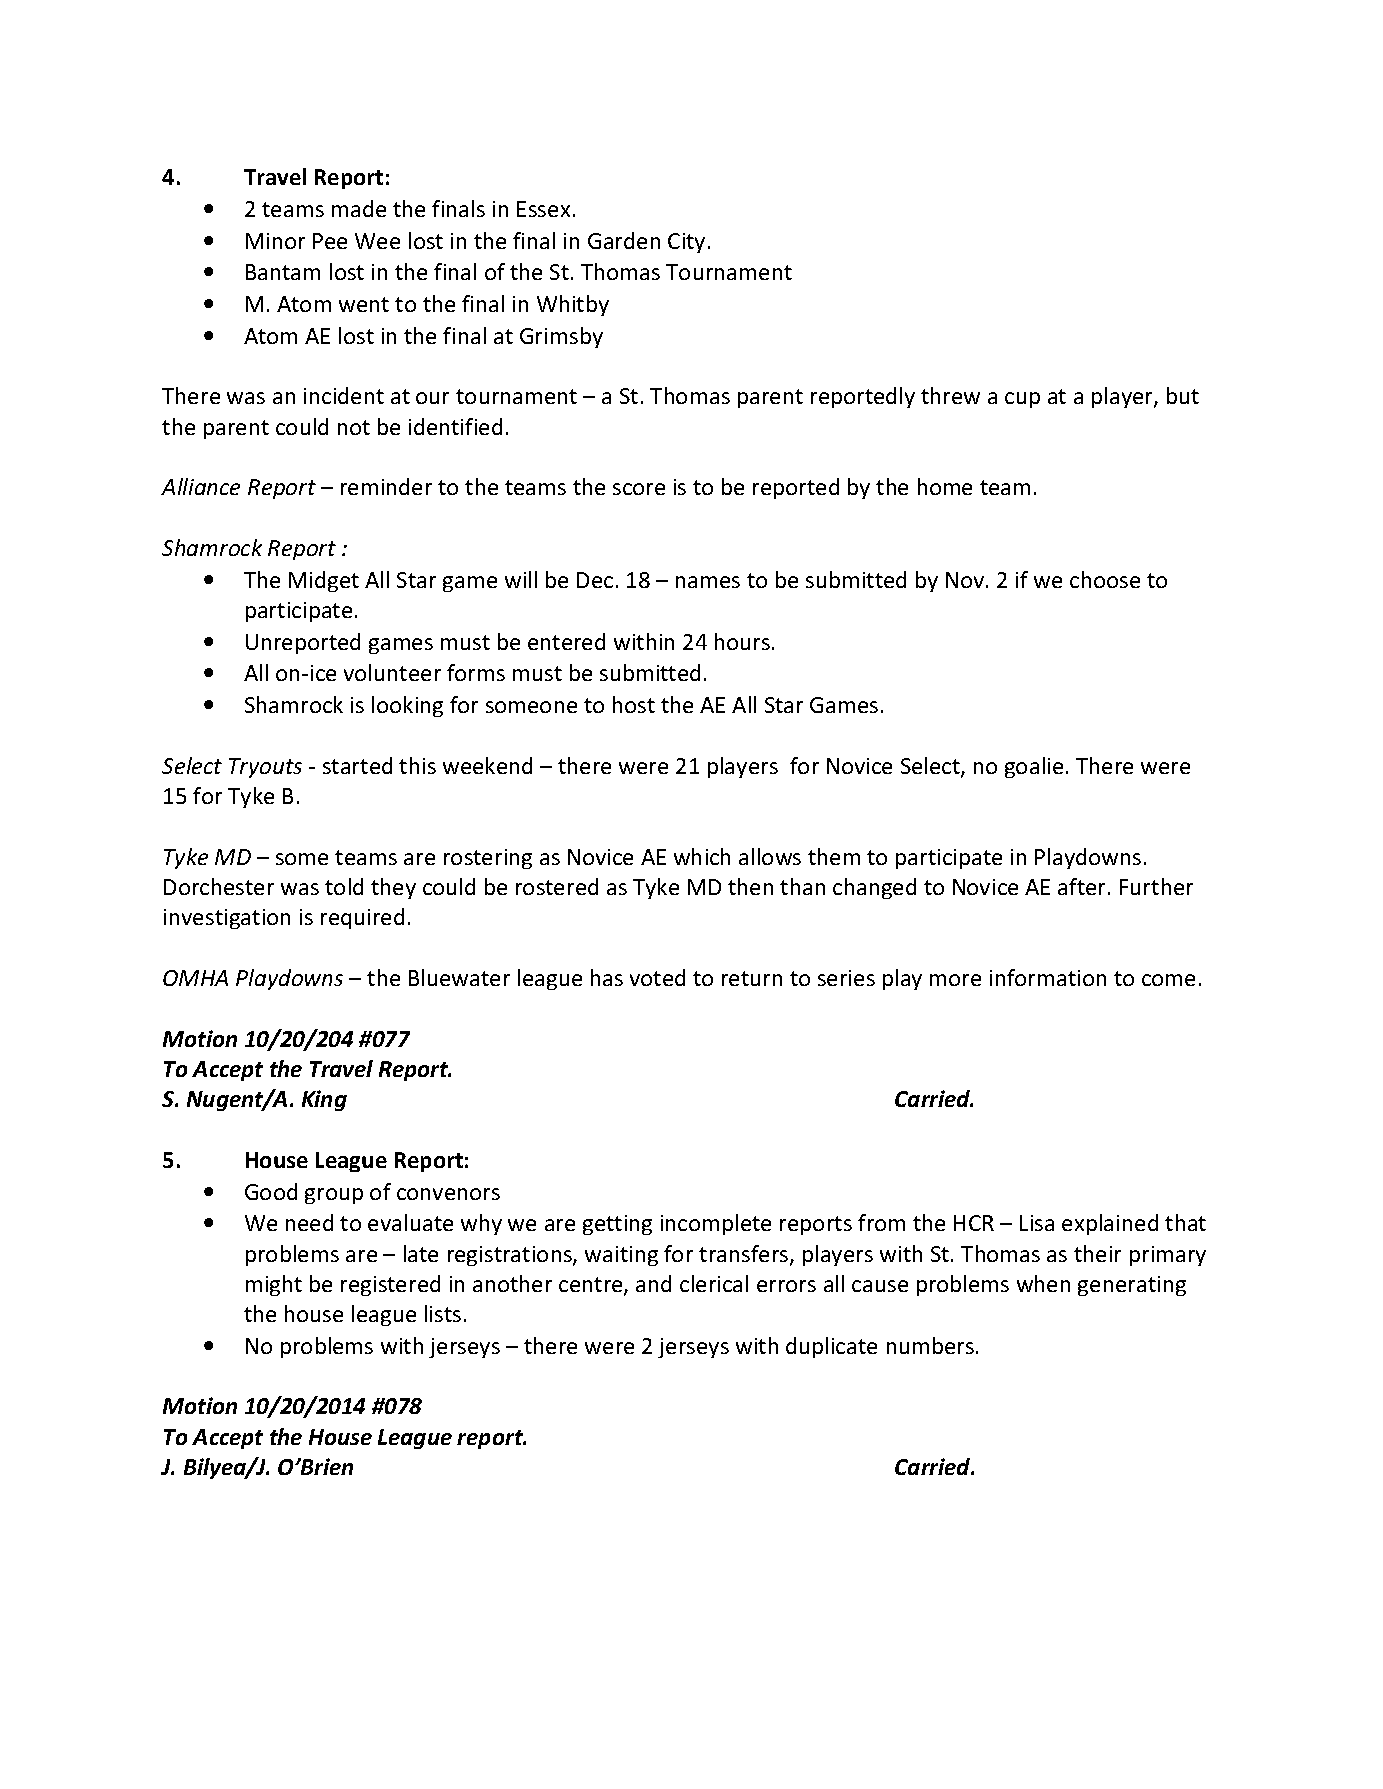 The image size is (1383, 1789). Describe the element at coordinates (702, 856) in the document. I see `which` at that location.
